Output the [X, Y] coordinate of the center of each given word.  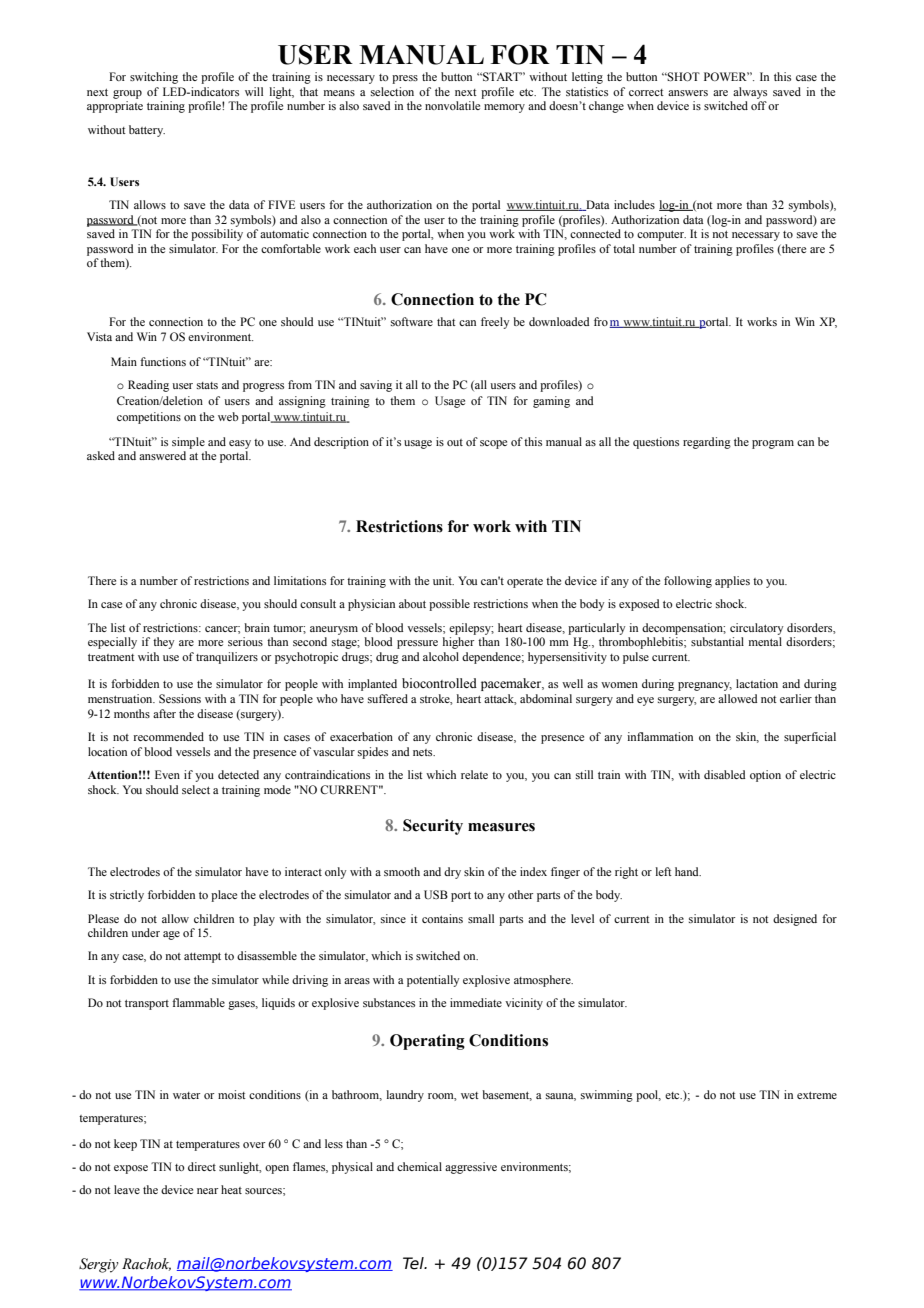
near [207, 1191]
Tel [414, 1263]
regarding [707, 443]
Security [433, 827]
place [224, 896]
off [759, 105]
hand [688, 871]
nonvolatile [452, 105]
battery [147, 131]
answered [162, 455]
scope [493, 444]
